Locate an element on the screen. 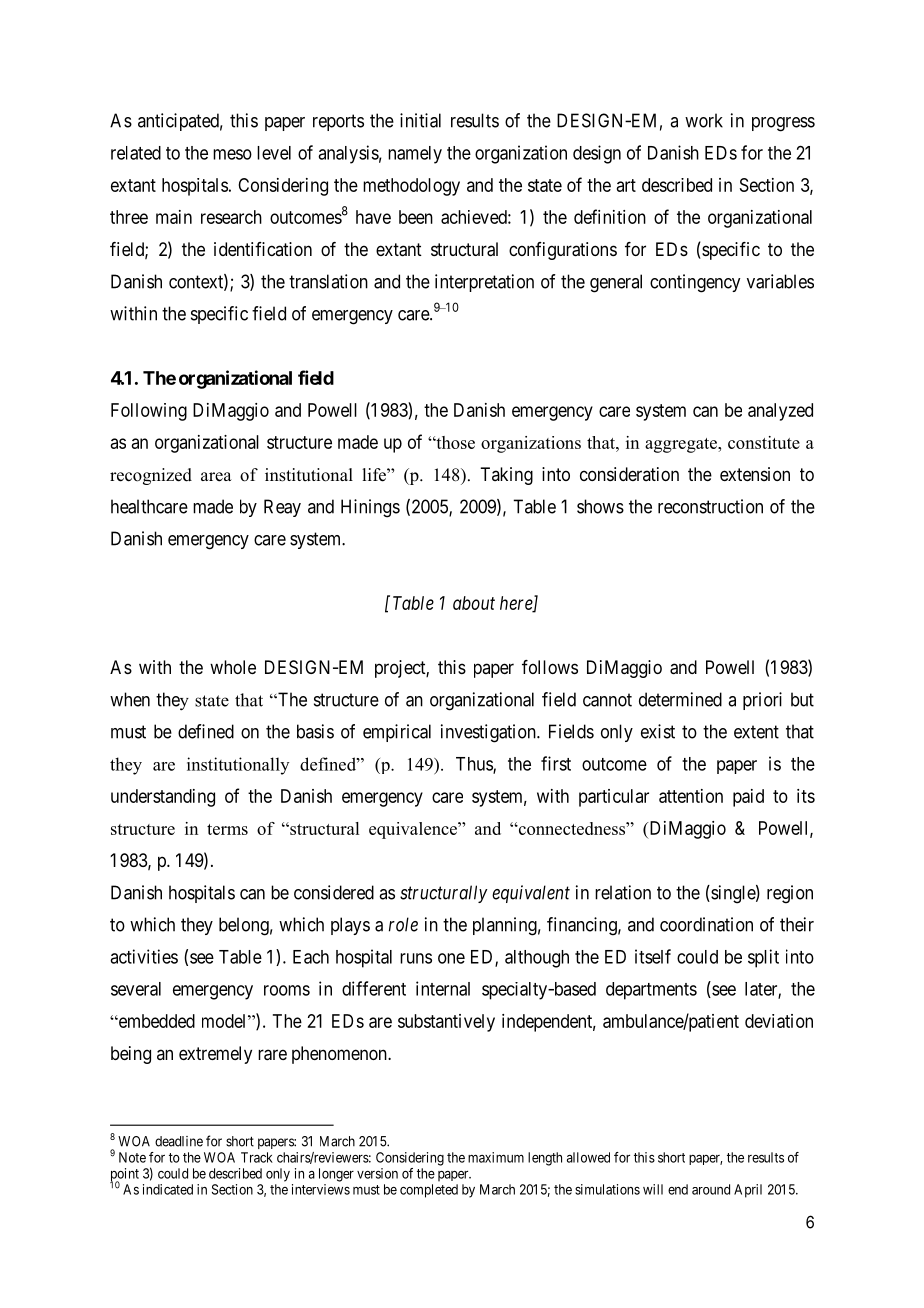 Image resolution: width=924 pixels, height=1308 pixels. reconstruction is located at coordinates (710, 506).
